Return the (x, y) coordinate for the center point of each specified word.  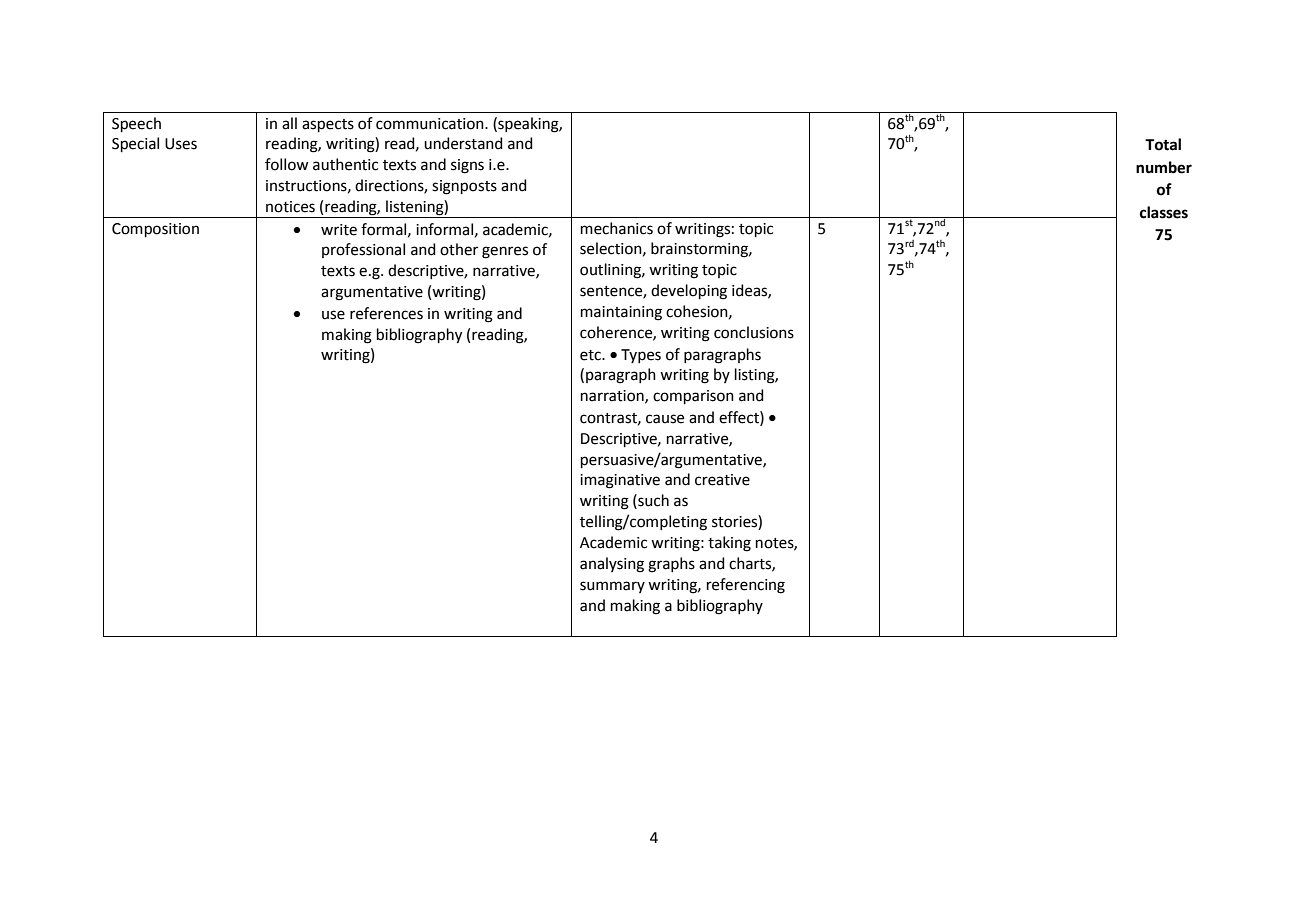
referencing (746, 586)
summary (612, 587)
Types (641, 356)
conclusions (754, 332)
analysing (612, 565)
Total (1163, 144)
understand (463, 143)
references (386, 313)
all (289, 123)
